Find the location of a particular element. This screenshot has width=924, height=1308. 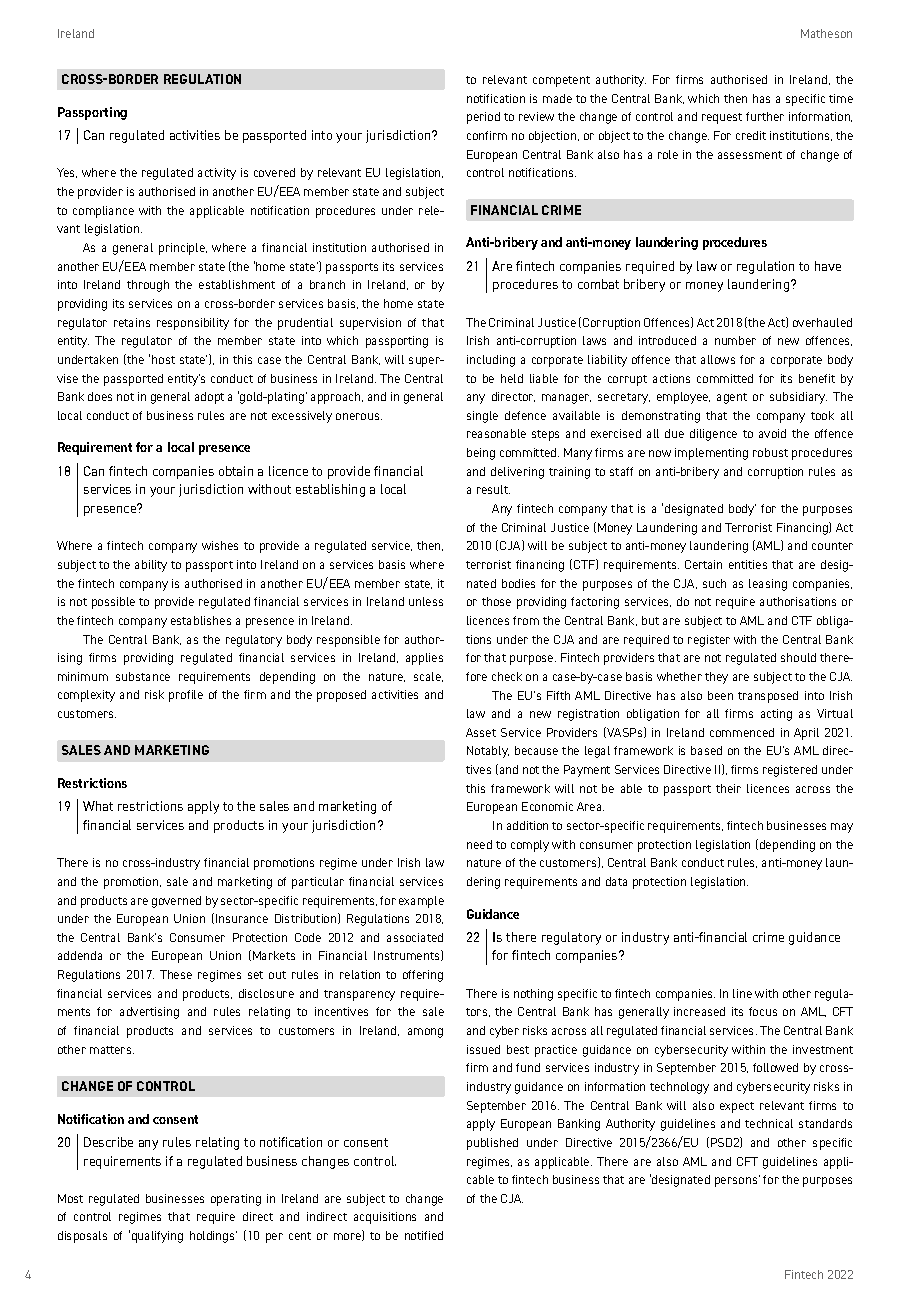

activity is located at coordinates (217, 174).
